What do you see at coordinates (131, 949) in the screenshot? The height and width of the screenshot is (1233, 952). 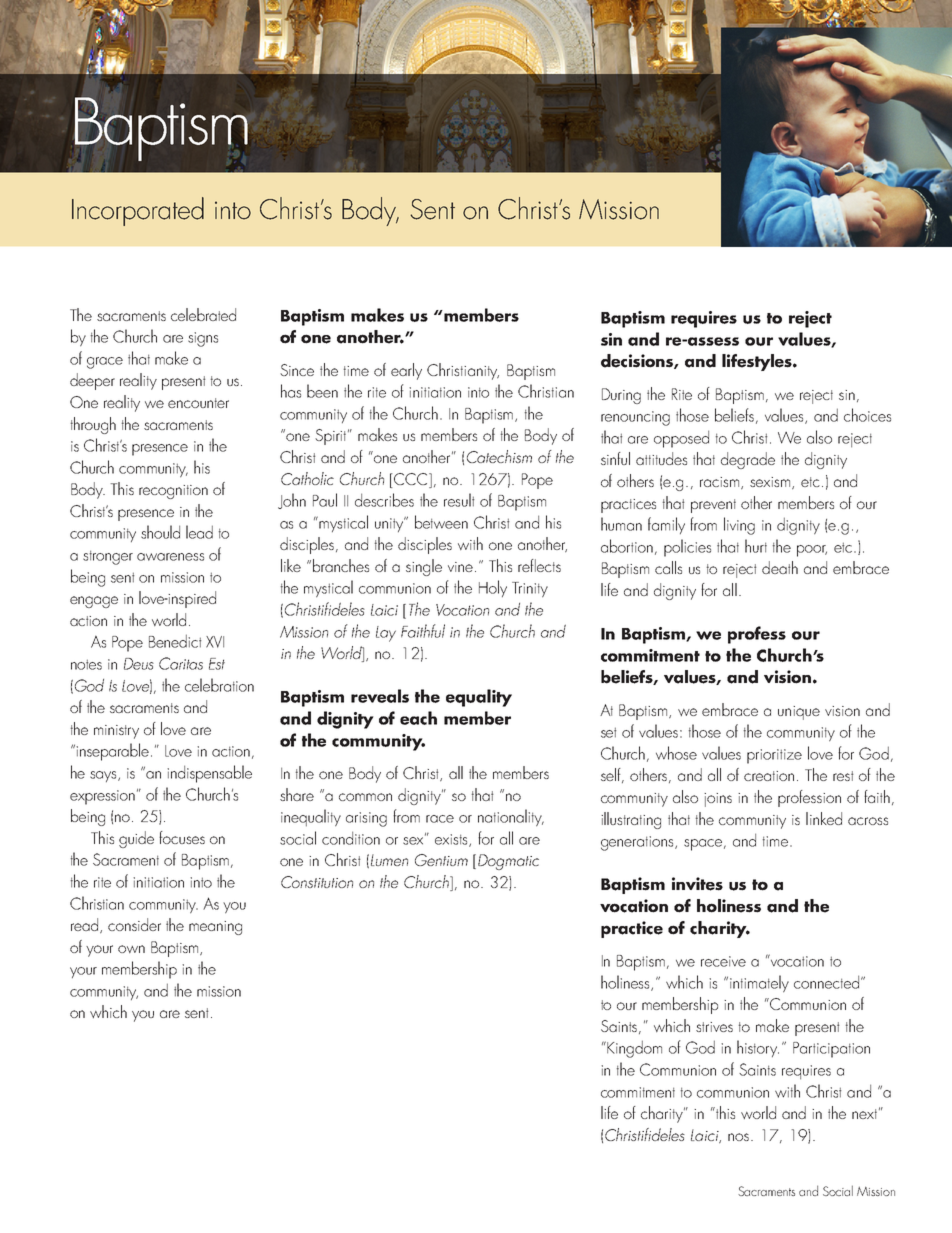 I see `own` at bounding box center [131, 949].
